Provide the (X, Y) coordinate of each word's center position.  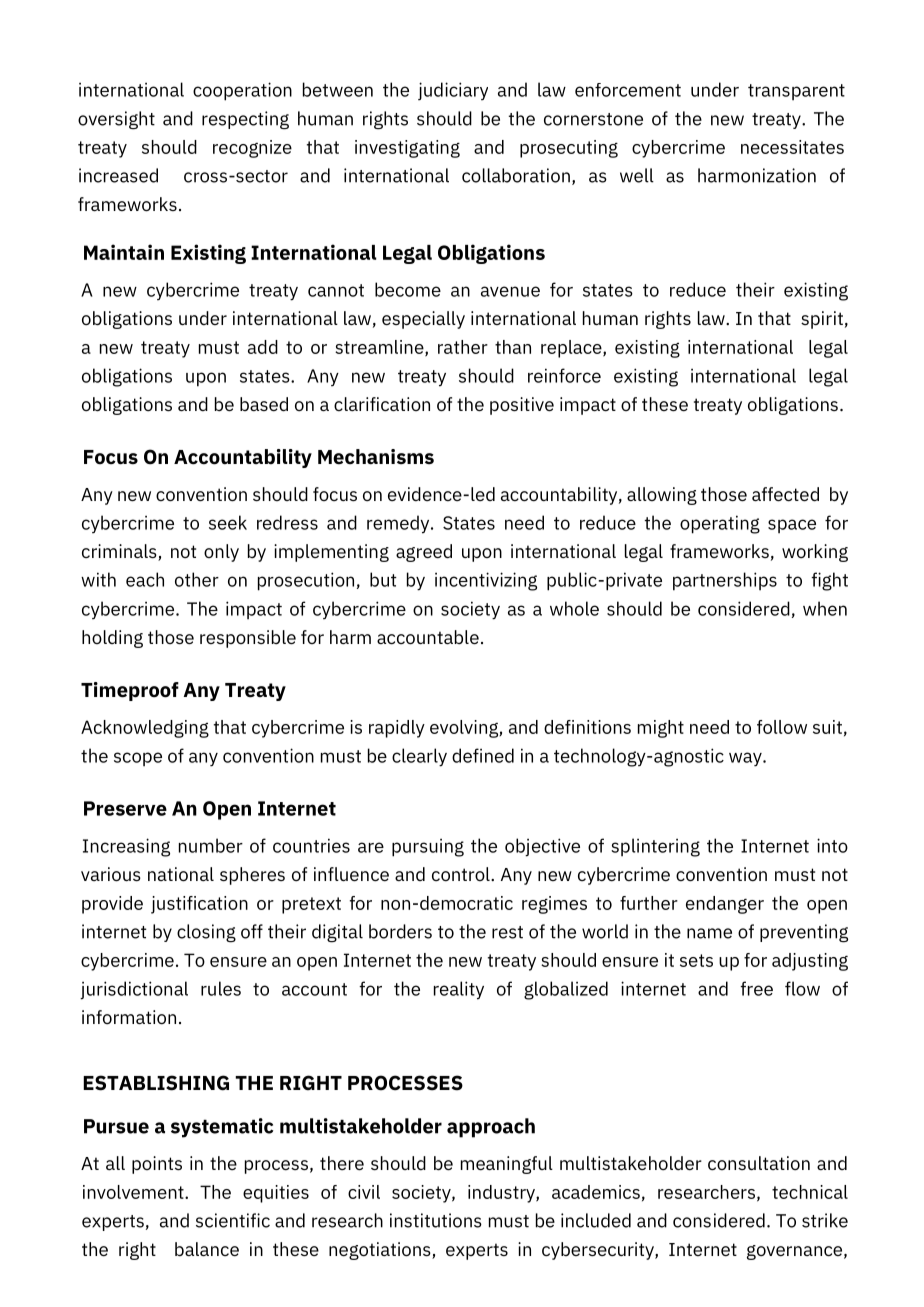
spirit (822, 320)
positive (522, 406)
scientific (233, 1220)
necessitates (792, 147)
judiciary (453, 91)
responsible (248, 639)
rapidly (397, 729)
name (709, 933)
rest (507, 932)
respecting (245, 120)
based (264, 404)
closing (206, 933)
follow (782, 727)
